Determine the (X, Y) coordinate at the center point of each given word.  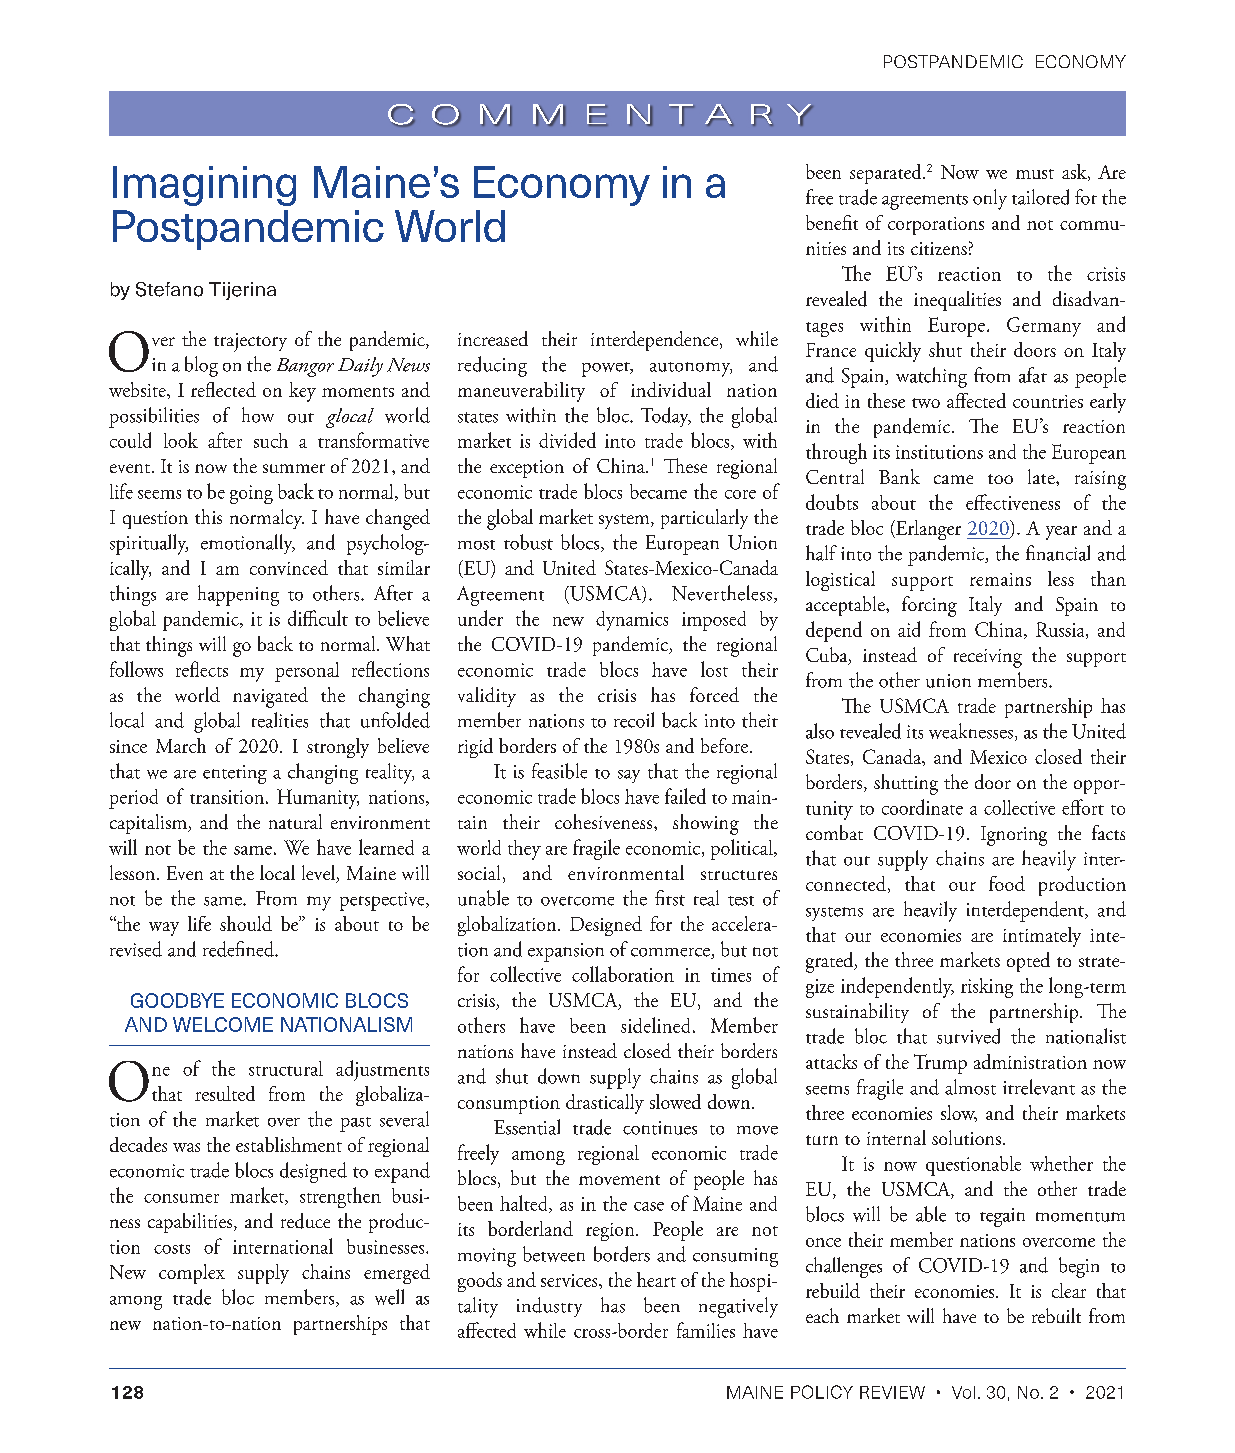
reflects (202, 669)
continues (660, 1128)
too (1000, 479)
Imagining (204, 186)
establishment (289, 1144)
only (990, 199)
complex (192, 1274)
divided (567, 440)
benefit (832, 222)
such (271, 440)
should (246, 923)
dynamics (632, 621)
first (670, 898)
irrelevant (1039, 1087)
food (1007, 883)
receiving (988, 658)
